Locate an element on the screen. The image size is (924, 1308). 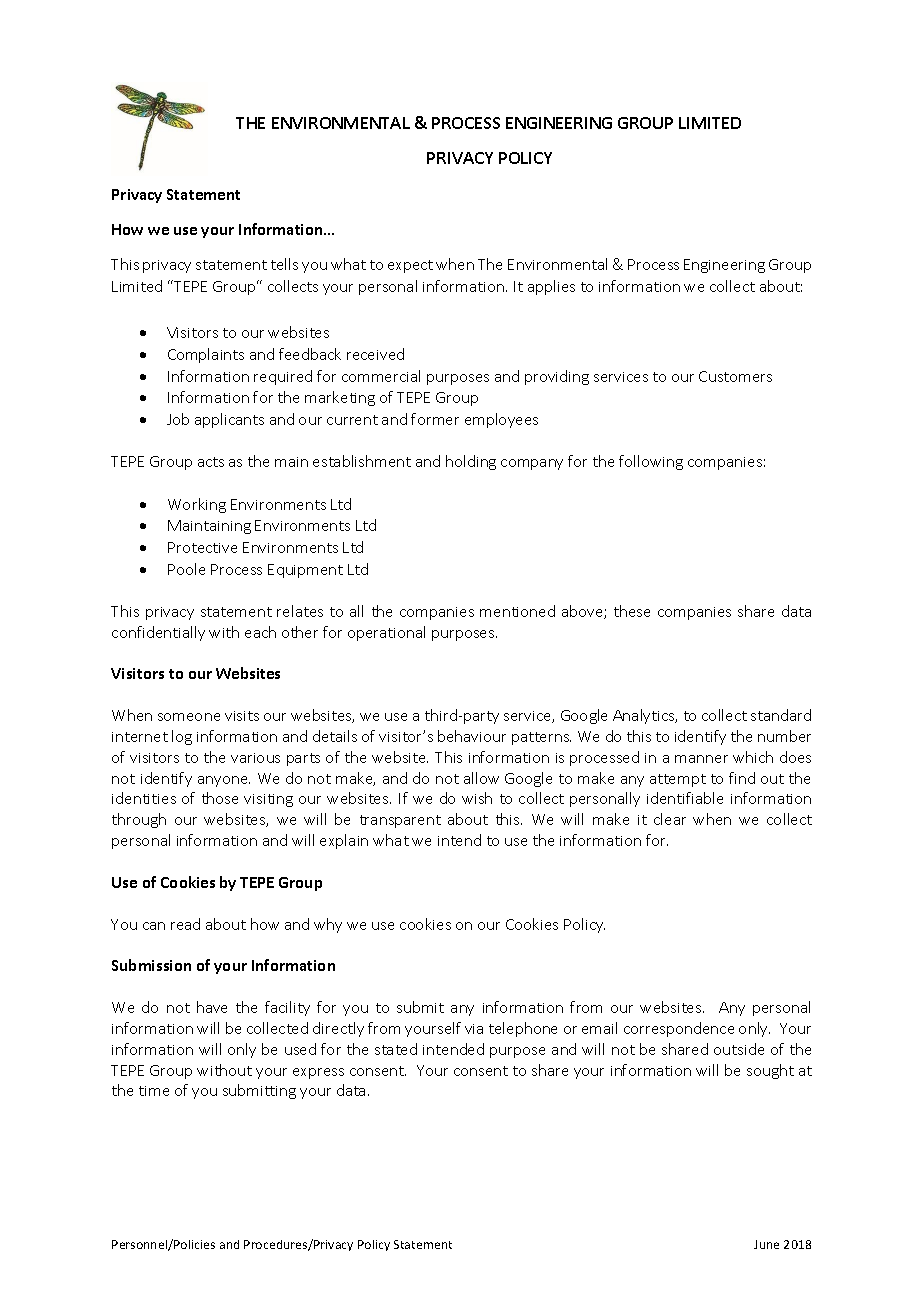
anyone is located at coordinates (224, 781).
